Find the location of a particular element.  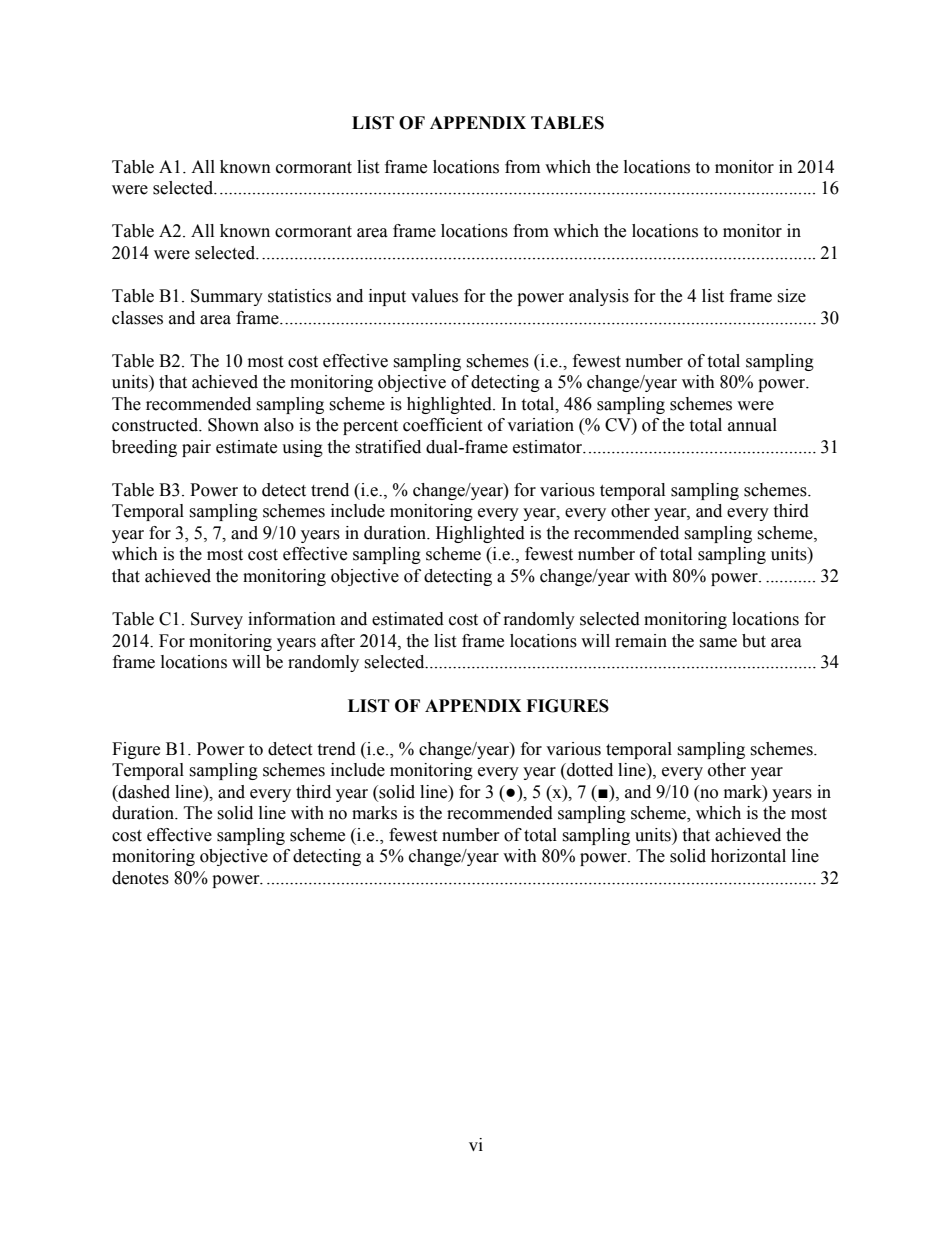

Survey is located at coordinates (217, 620).
